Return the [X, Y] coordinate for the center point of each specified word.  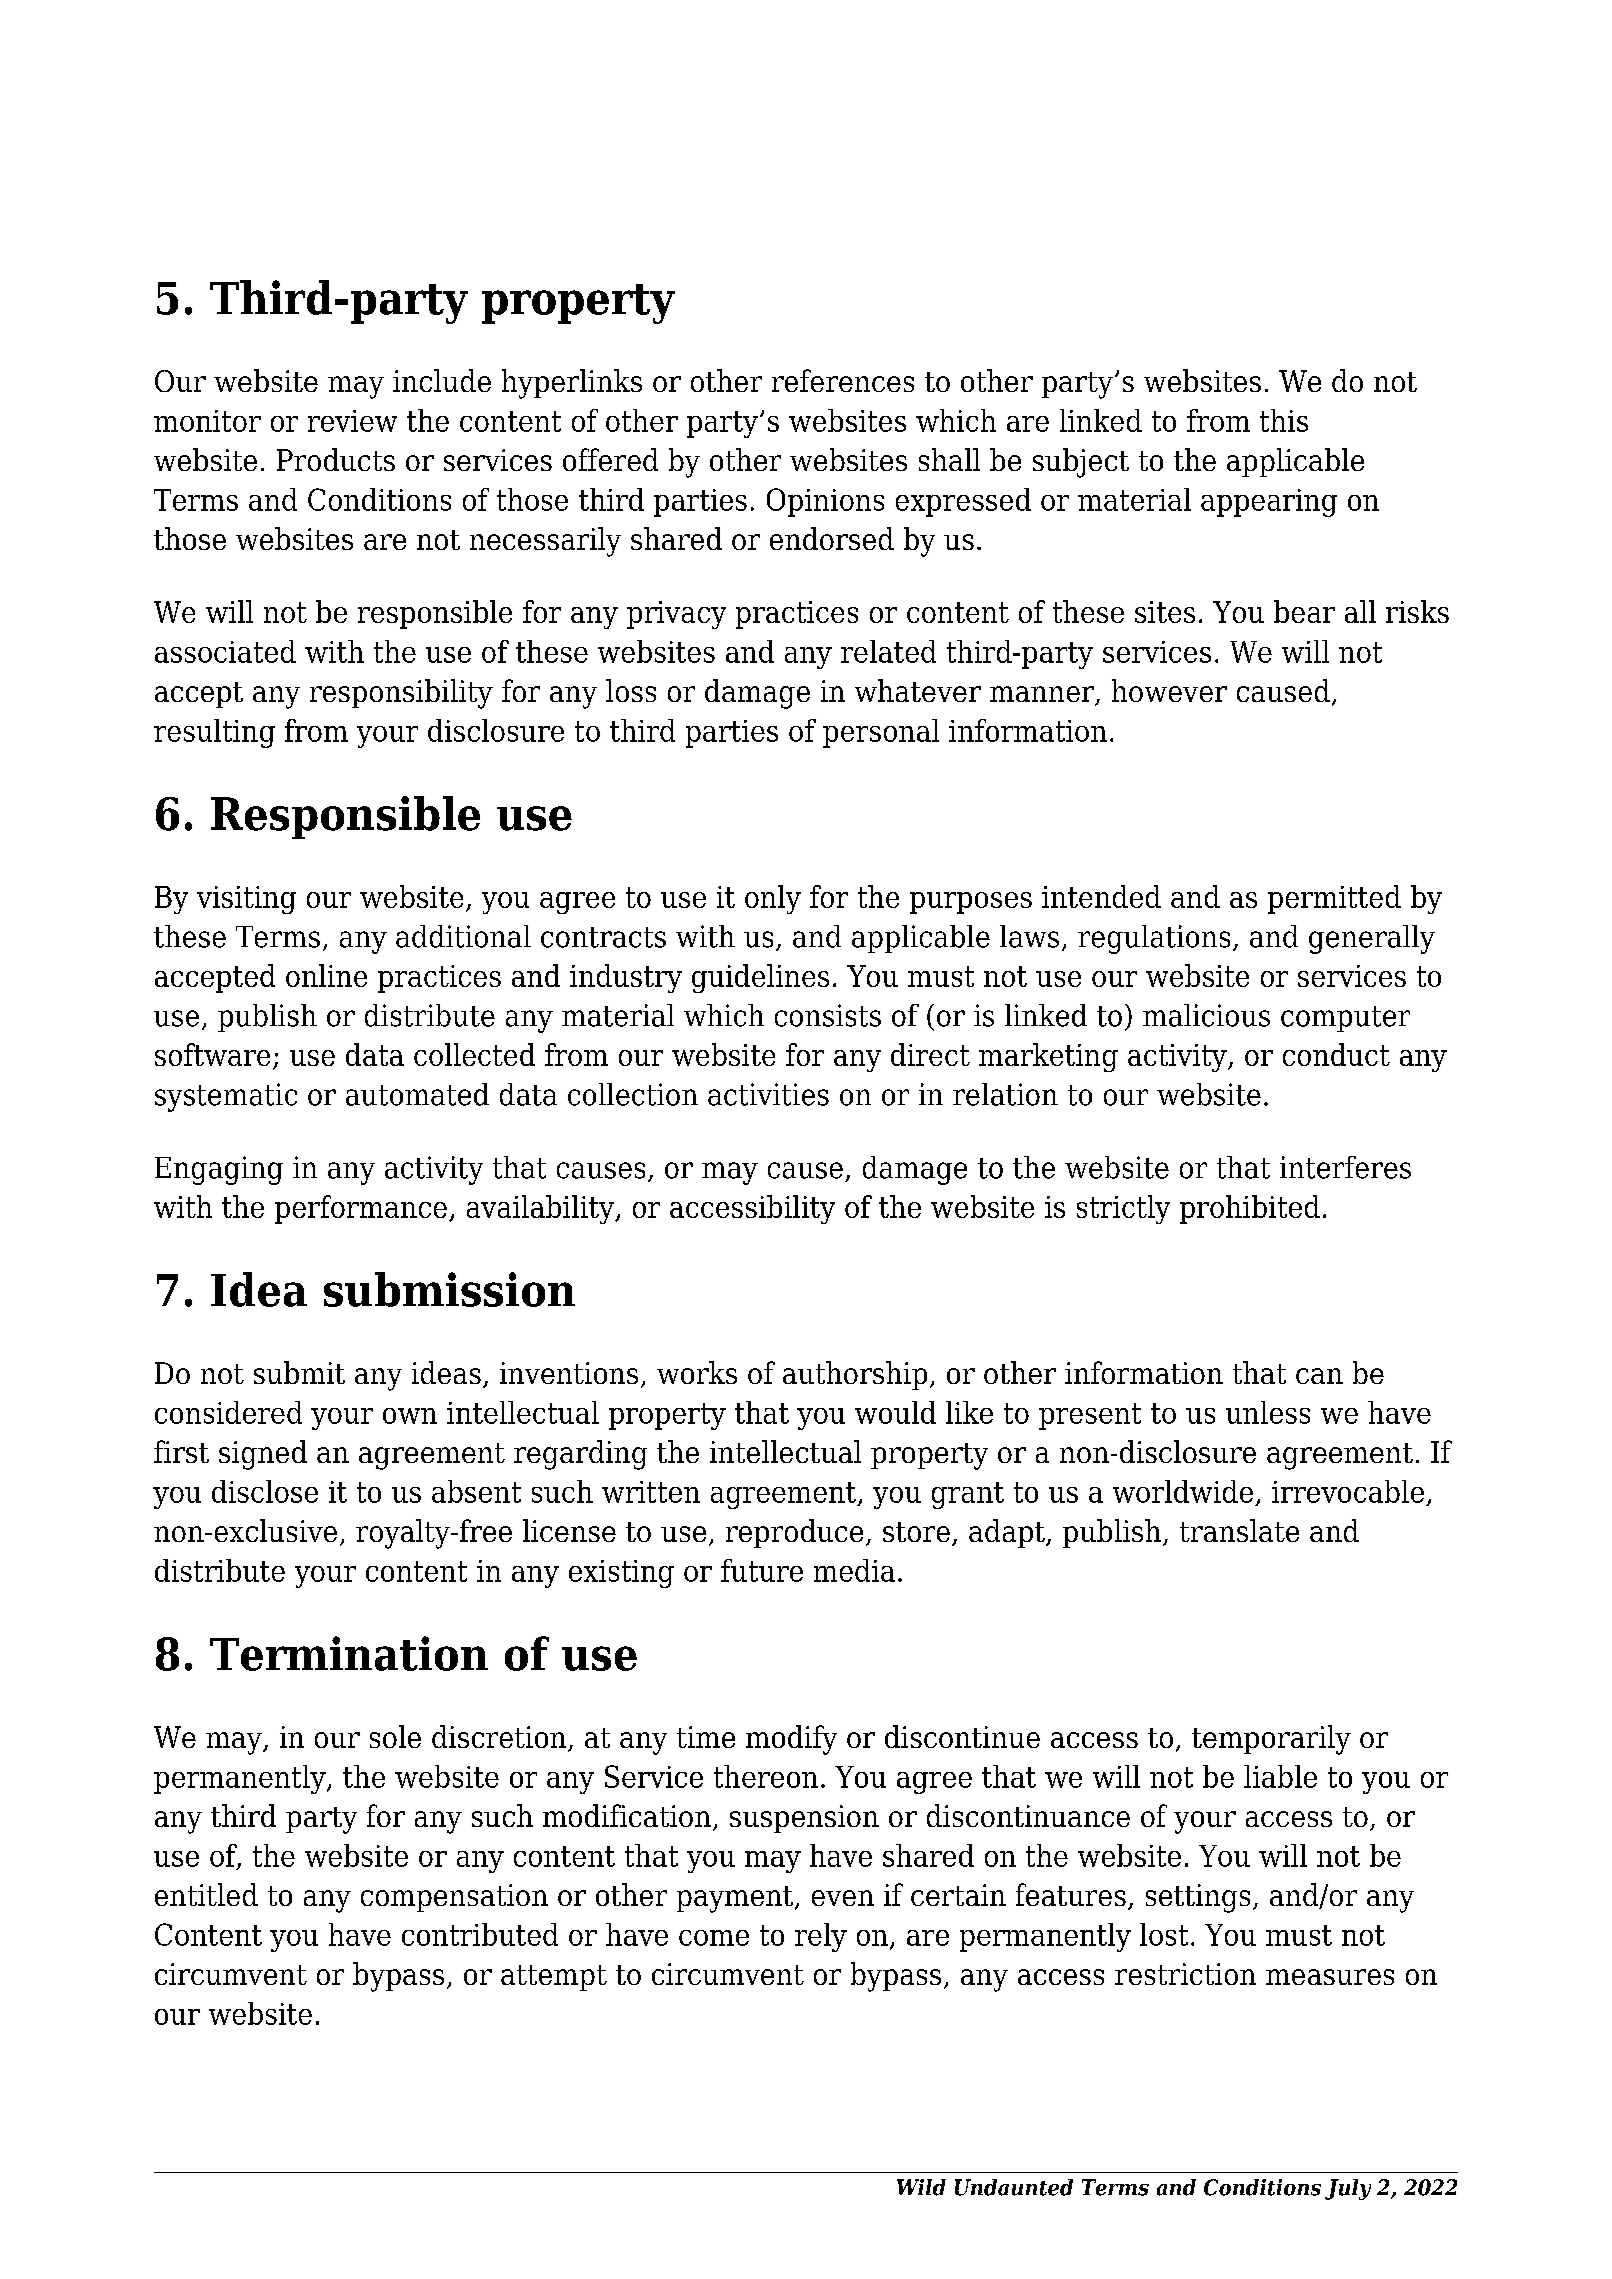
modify [791, 1740]
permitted [1334, 899]
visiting [246, 900]
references [843, 380]
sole [395, 1736]
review [352, 421]
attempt [554, 1978]
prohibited [1250, 1209]
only [773, 899]
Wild [921, 2187]
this [1284, 420]
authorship [855, 1375]
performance [361, 1209]
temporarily [1271, 1740]
